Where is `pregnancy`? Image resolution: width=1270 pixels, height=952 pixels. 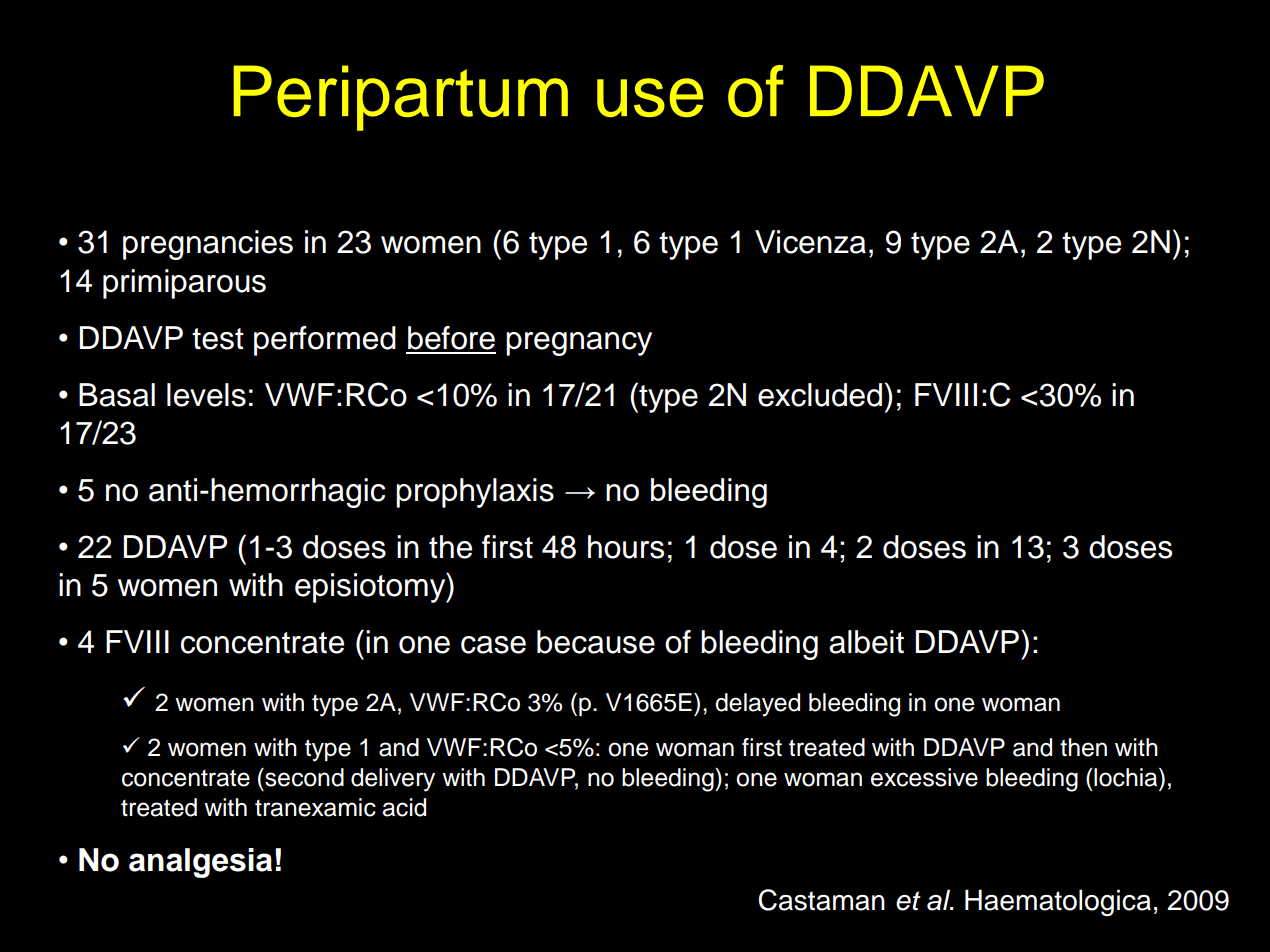
pregnancy is located at coordinates (579, 344).
